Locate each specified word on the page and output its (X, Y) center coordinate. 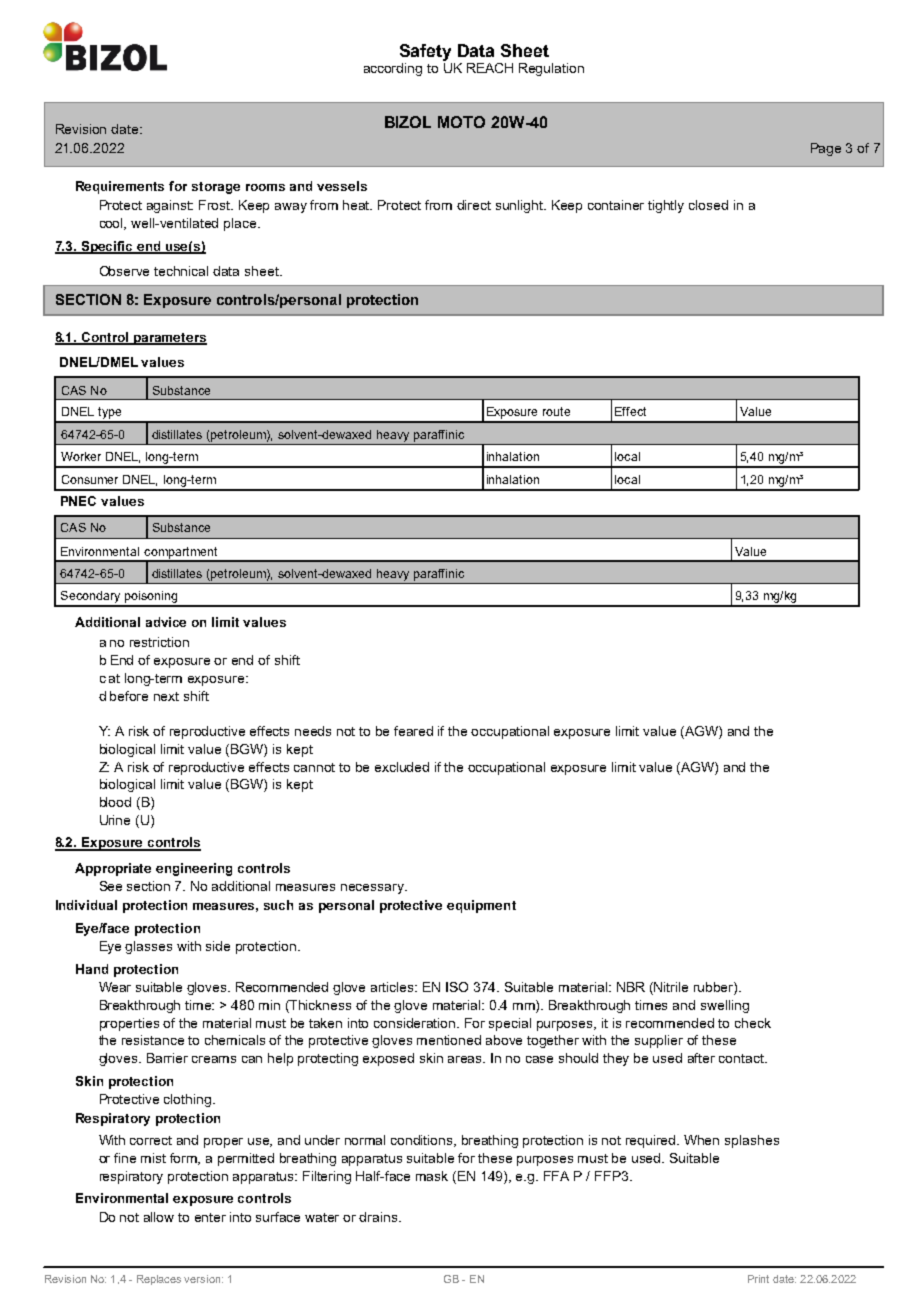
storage (216, 188)
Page (826, 149)
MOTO (461, 122)
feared (413, 731)
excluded (402, 767)
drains (379, 1217)
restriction (159, 642)
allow (159, 1217)
